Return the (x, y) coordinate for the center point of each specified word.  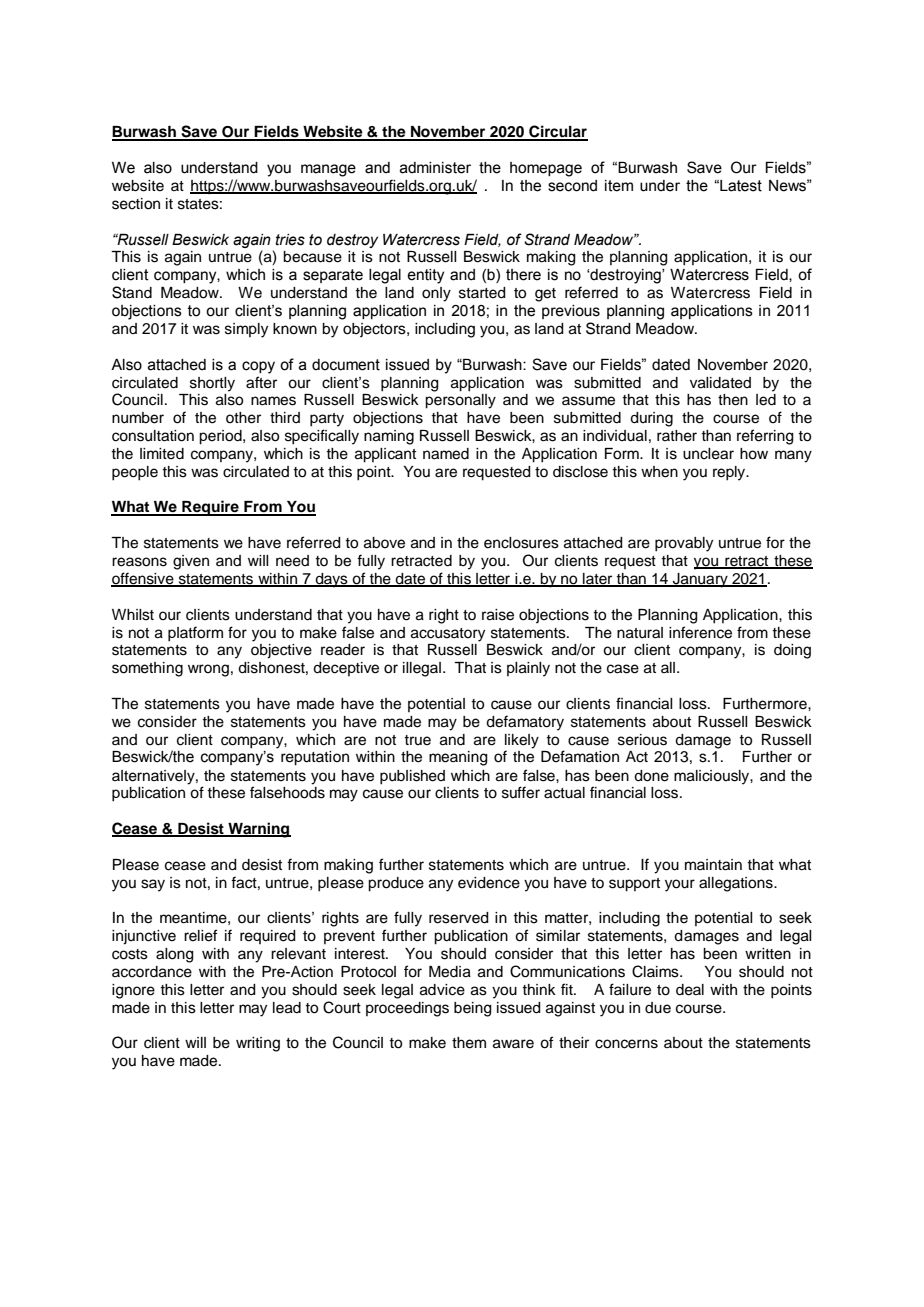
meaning (458, 758)
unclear (708, 454)
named (446, 454)
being (473, 1009)
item (619, 186)
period (221, 437)
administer (435, 168)
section (136, 204)
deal (690, 990)
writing (258, 1044)
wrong (208, 670)
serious (642, 740)
